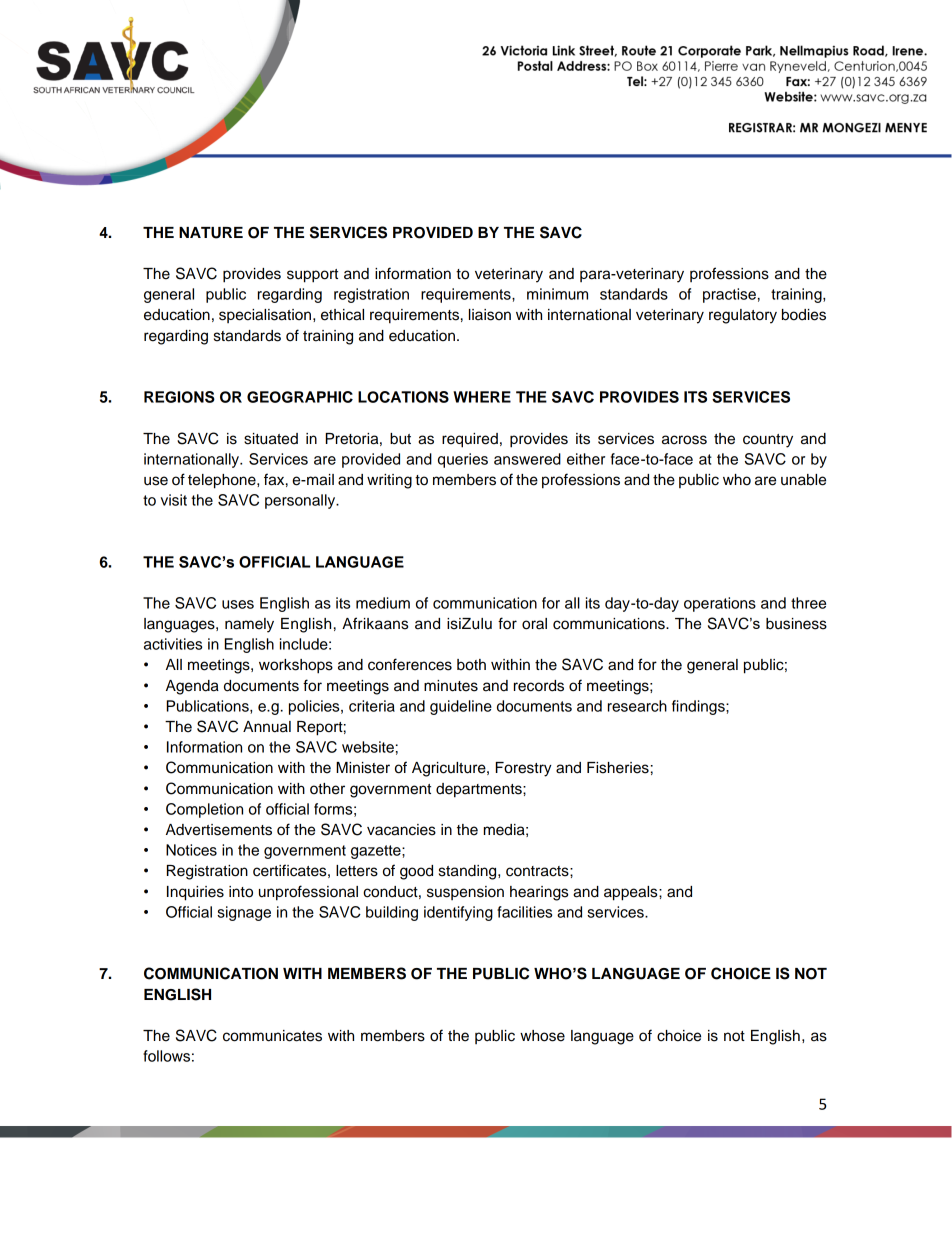 The height and width of the screenshot is (1233, 952). What do you see at coordinates (729, 295) in the screenshot?
I see `practise` at bounding box center [729, 295].
